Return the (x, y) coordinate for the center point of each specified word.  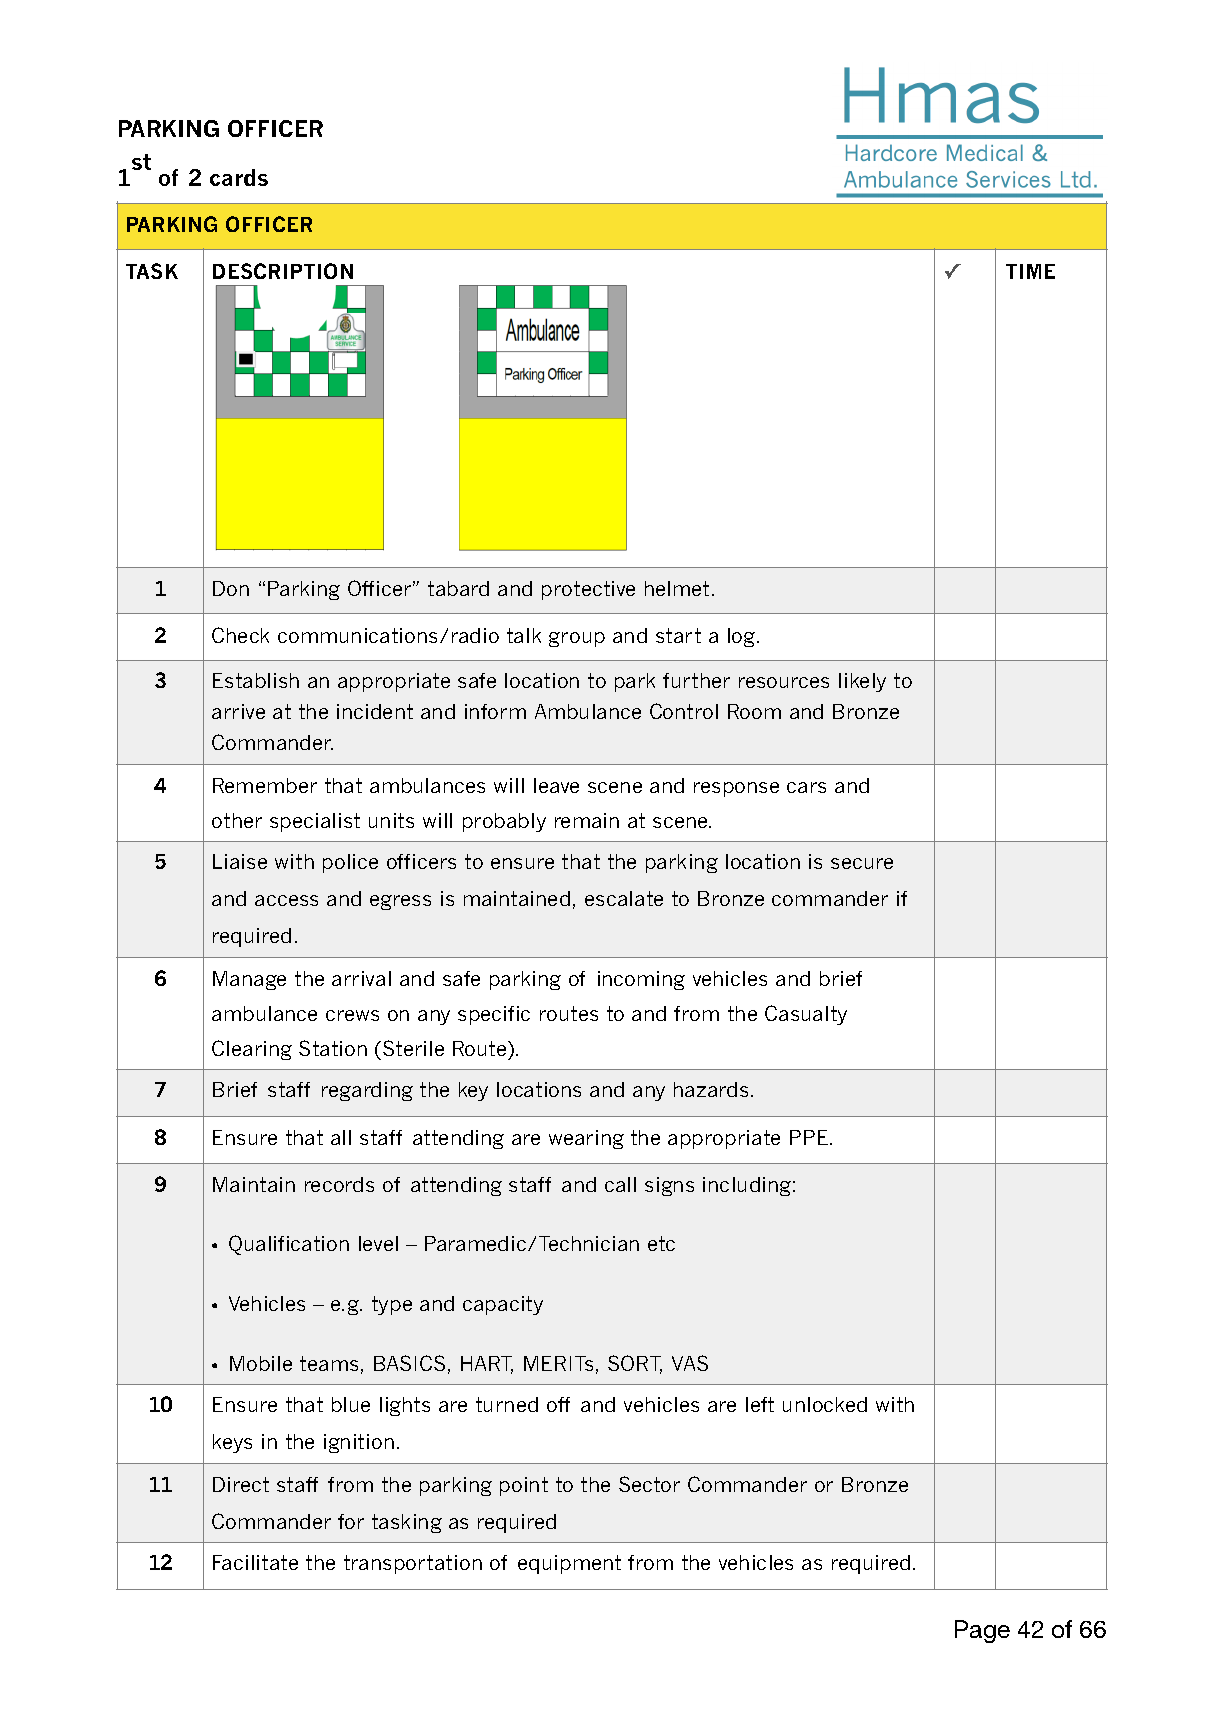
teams (329, 1363)
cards (239, 177)
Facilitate (255, 1562)
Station (333, 1048)
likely (862, 682)
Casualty (806, 1015)
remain (587, 820)
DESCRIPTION (283, 271)
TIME (1030, 271)
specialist (315, 822)
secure (862, 863)
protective (588, 590)
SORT (635, 1364)
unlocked (825, 1404)
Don (231, 588)
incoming (641, 980)
